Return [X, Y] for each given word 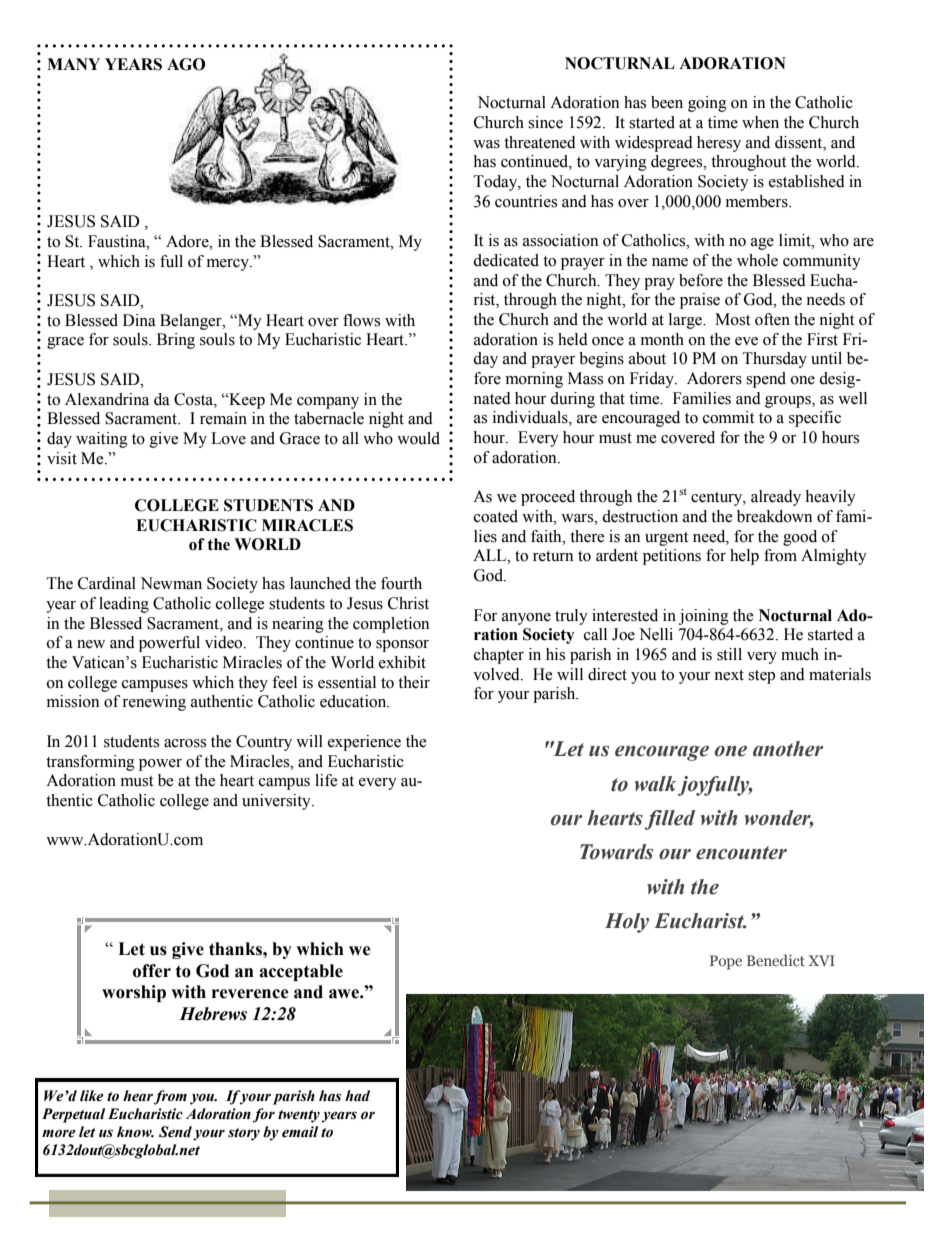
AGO [186, 64]
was [486, 144]
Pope [726, 962]
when [760, 122]
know [135, 1132]
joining [704, 617]
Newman [171, 583]
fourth [401, 583]
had [357, 1096]
